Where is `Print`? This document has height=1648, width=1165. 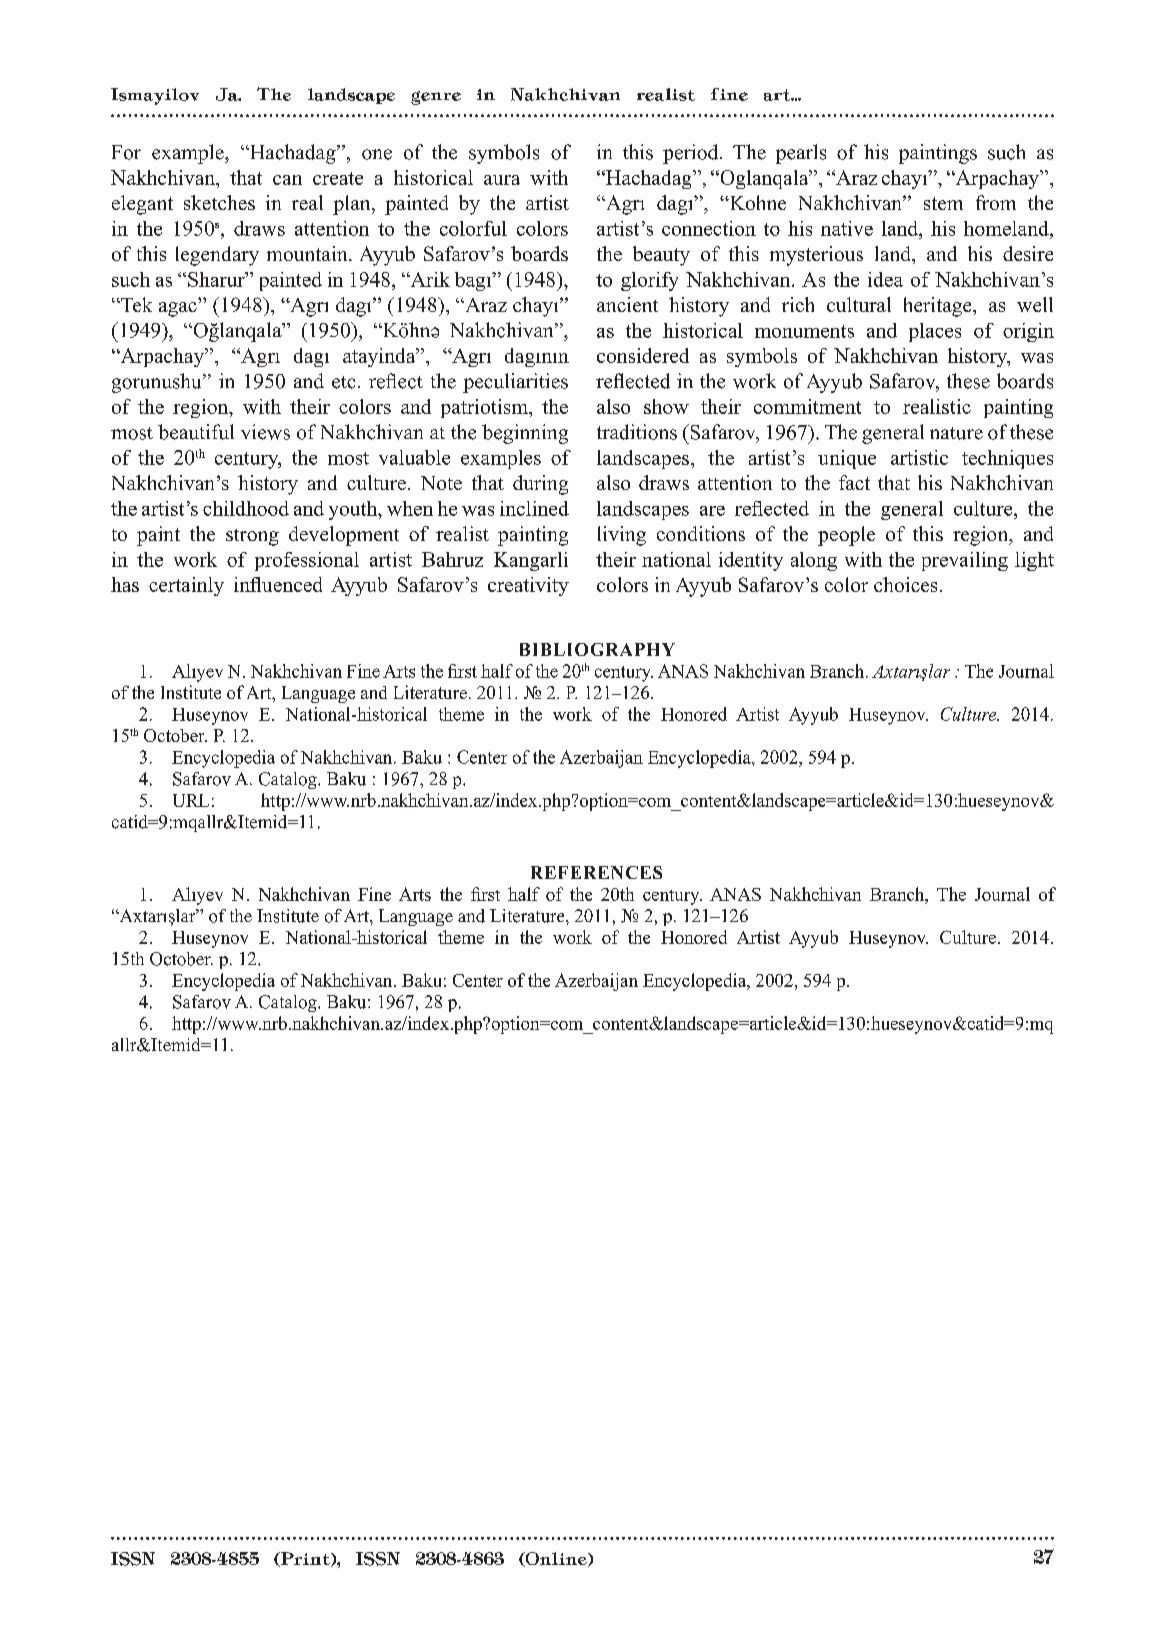 Print is located at coordinates (305, 1559).
